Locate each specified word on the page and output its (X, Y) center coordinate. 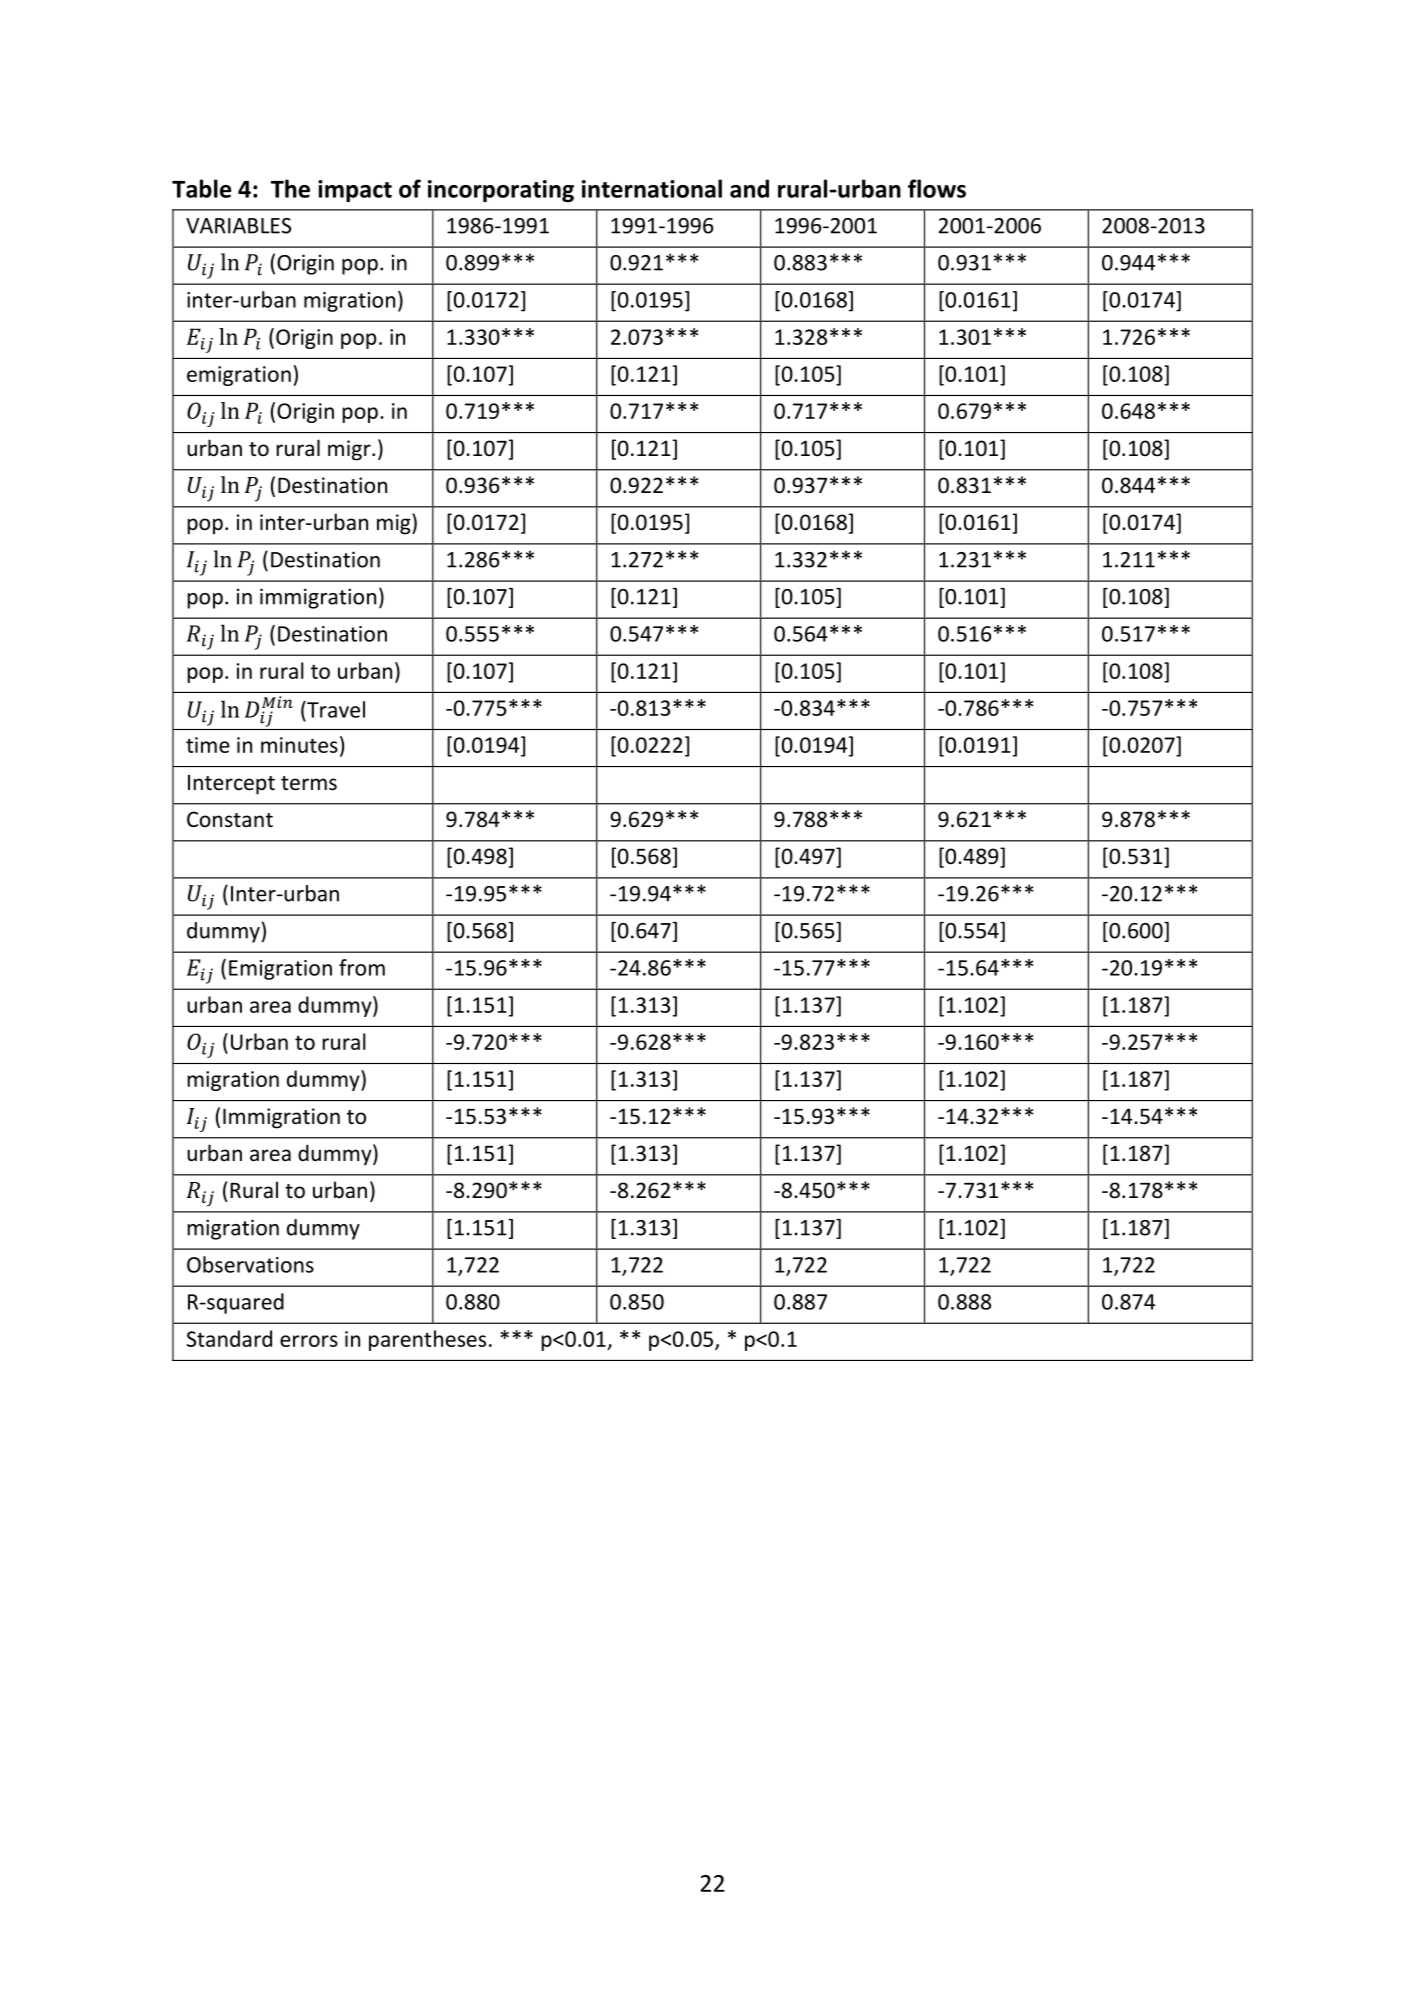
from (362, 967)
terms (309, 783)
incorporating (501, 191)
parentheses (427, 1340)
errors (309, 1341)
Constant (230, 819)
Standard (229, 1338)
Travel (335, 709)
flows (937, 188)
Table (201, 188)
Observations (250, 1264)
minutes (299, 745)
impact (355, 191)
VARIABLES (238, 226)
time (208, 745)
